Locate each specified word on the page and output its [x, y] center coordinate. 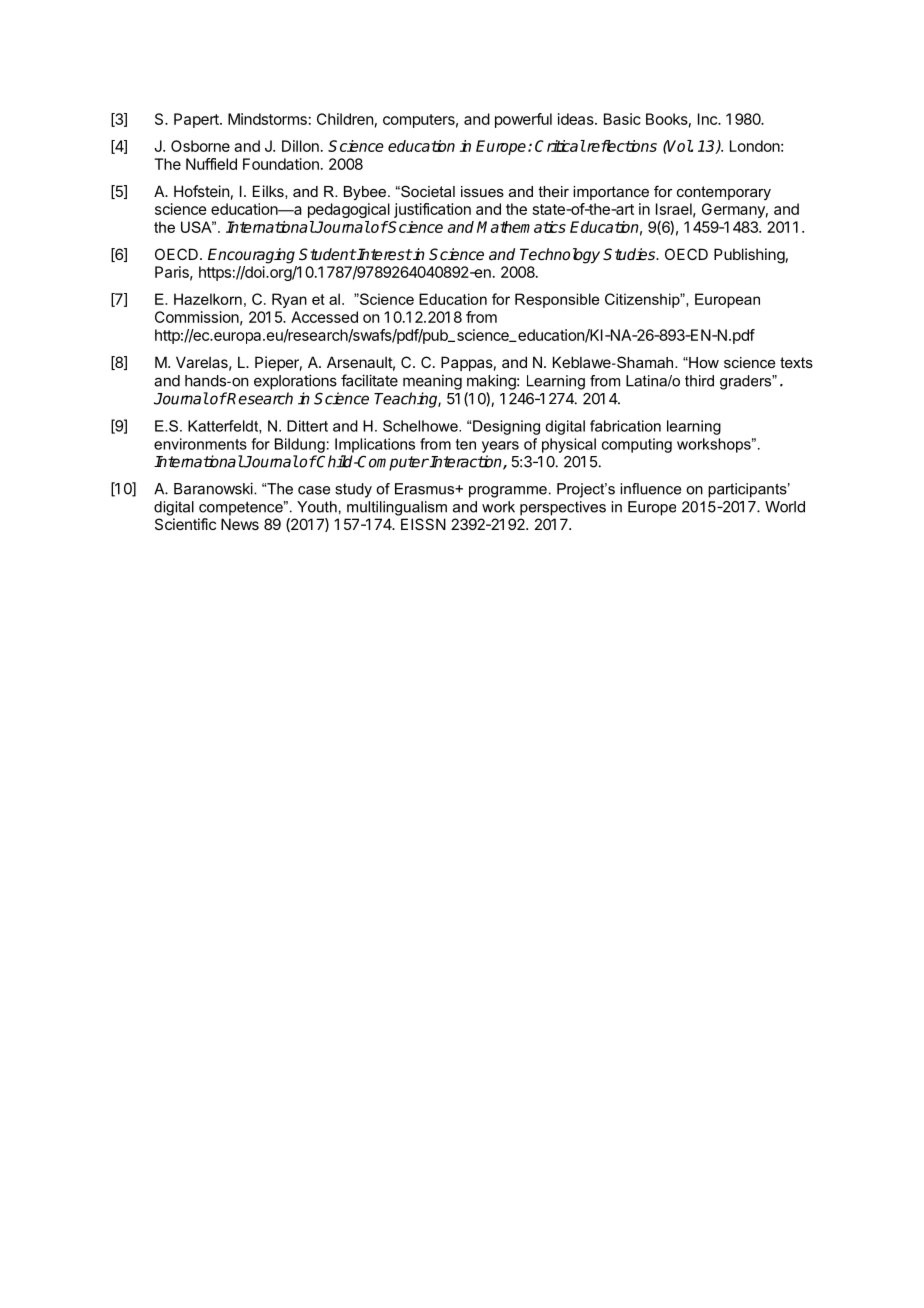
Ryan [289, 300]
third [699, 381]
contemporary [724, 193]
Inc [708, 119]
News [240, 524]
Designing [506, 427]
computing [637, 445]
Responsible [557, 300]
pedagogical [349, 210]
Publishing [749, 256]
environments [200, 444]
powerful [523, 120]
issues [482, 191]
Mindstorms [267, 119]
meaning [432, 382]
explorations [295, 382]
